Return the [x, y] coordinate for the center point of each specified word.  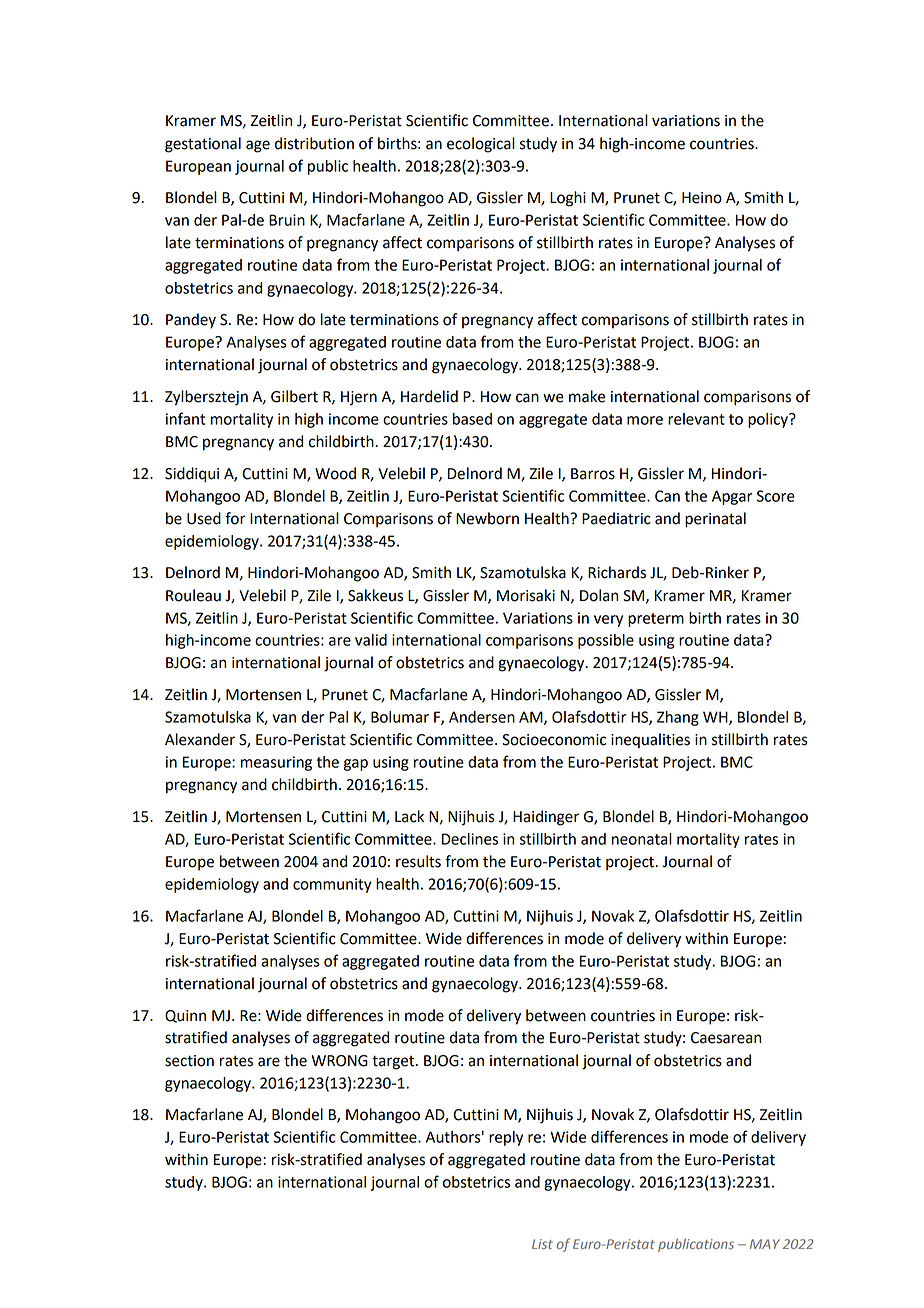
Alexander [200, 739]
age [258, 146]
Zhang [678, 718]
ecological [481, 145]
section [189, 1061]
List [542, 1244]
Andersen [482, 717]
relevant [696, 419]
